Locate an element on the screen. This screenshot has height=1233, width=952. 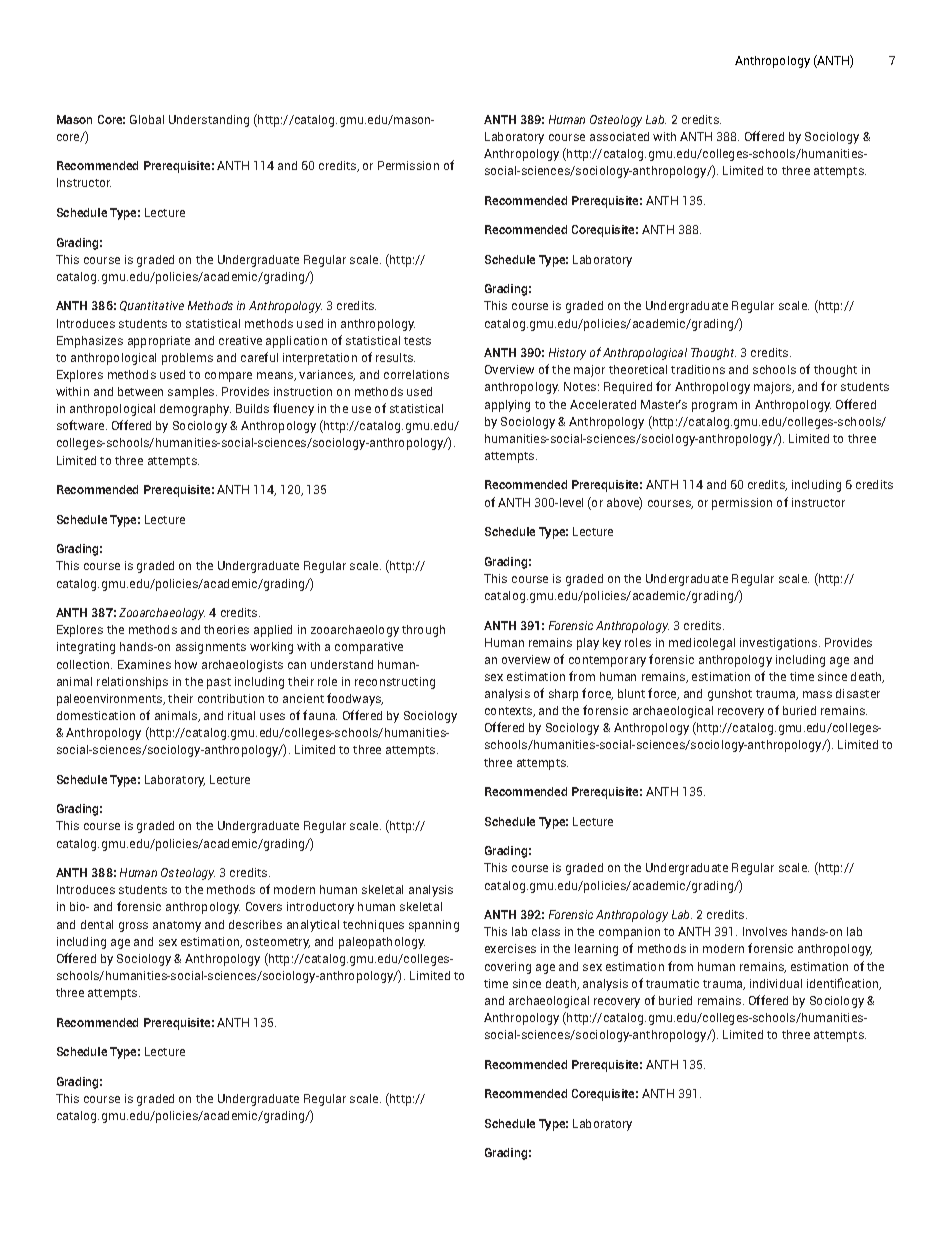
anatomy is located at coordinates (177, 926).
